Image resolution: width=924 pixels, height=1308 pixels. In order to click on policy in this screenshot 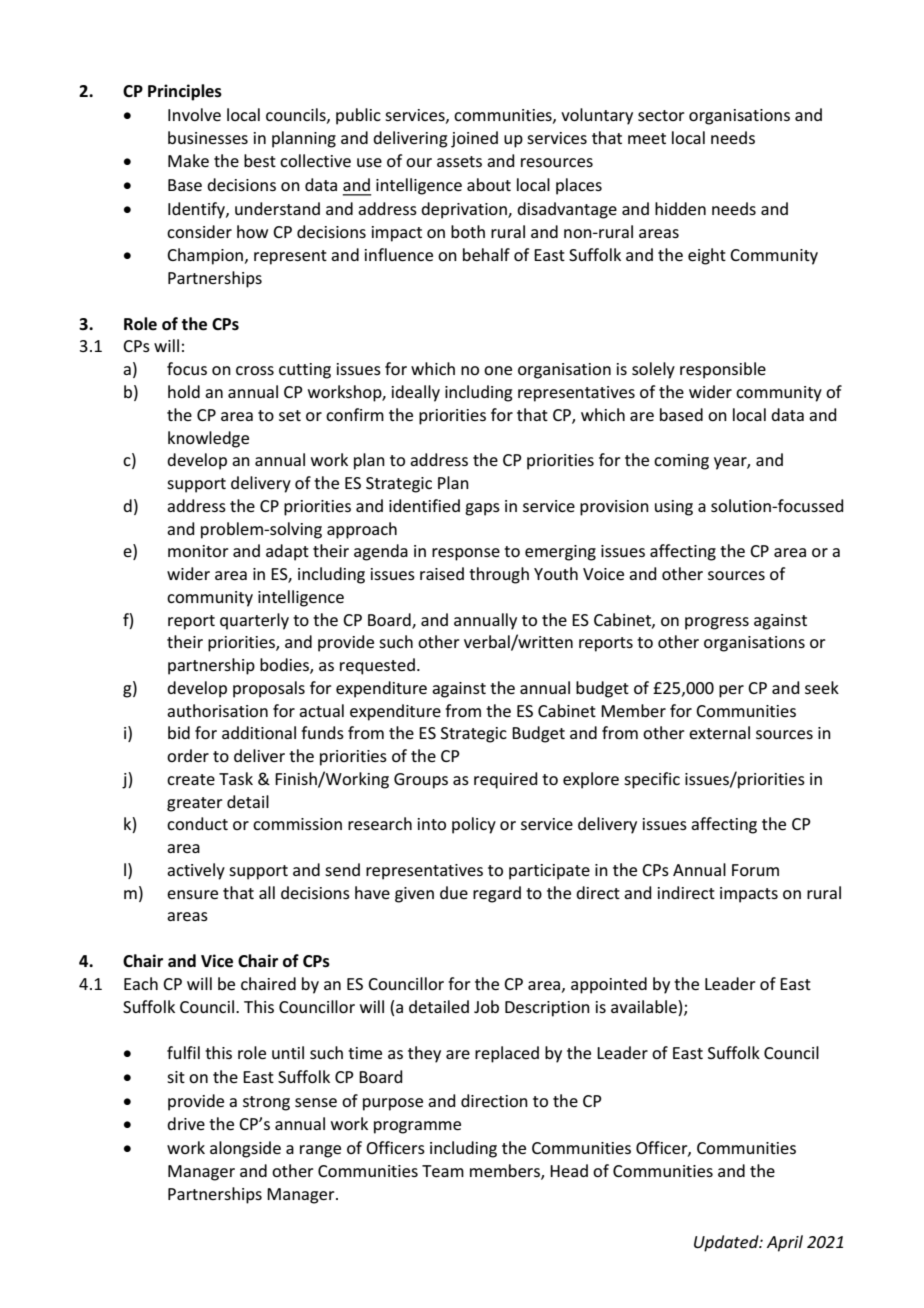, I will do `click(474, 825)`.
